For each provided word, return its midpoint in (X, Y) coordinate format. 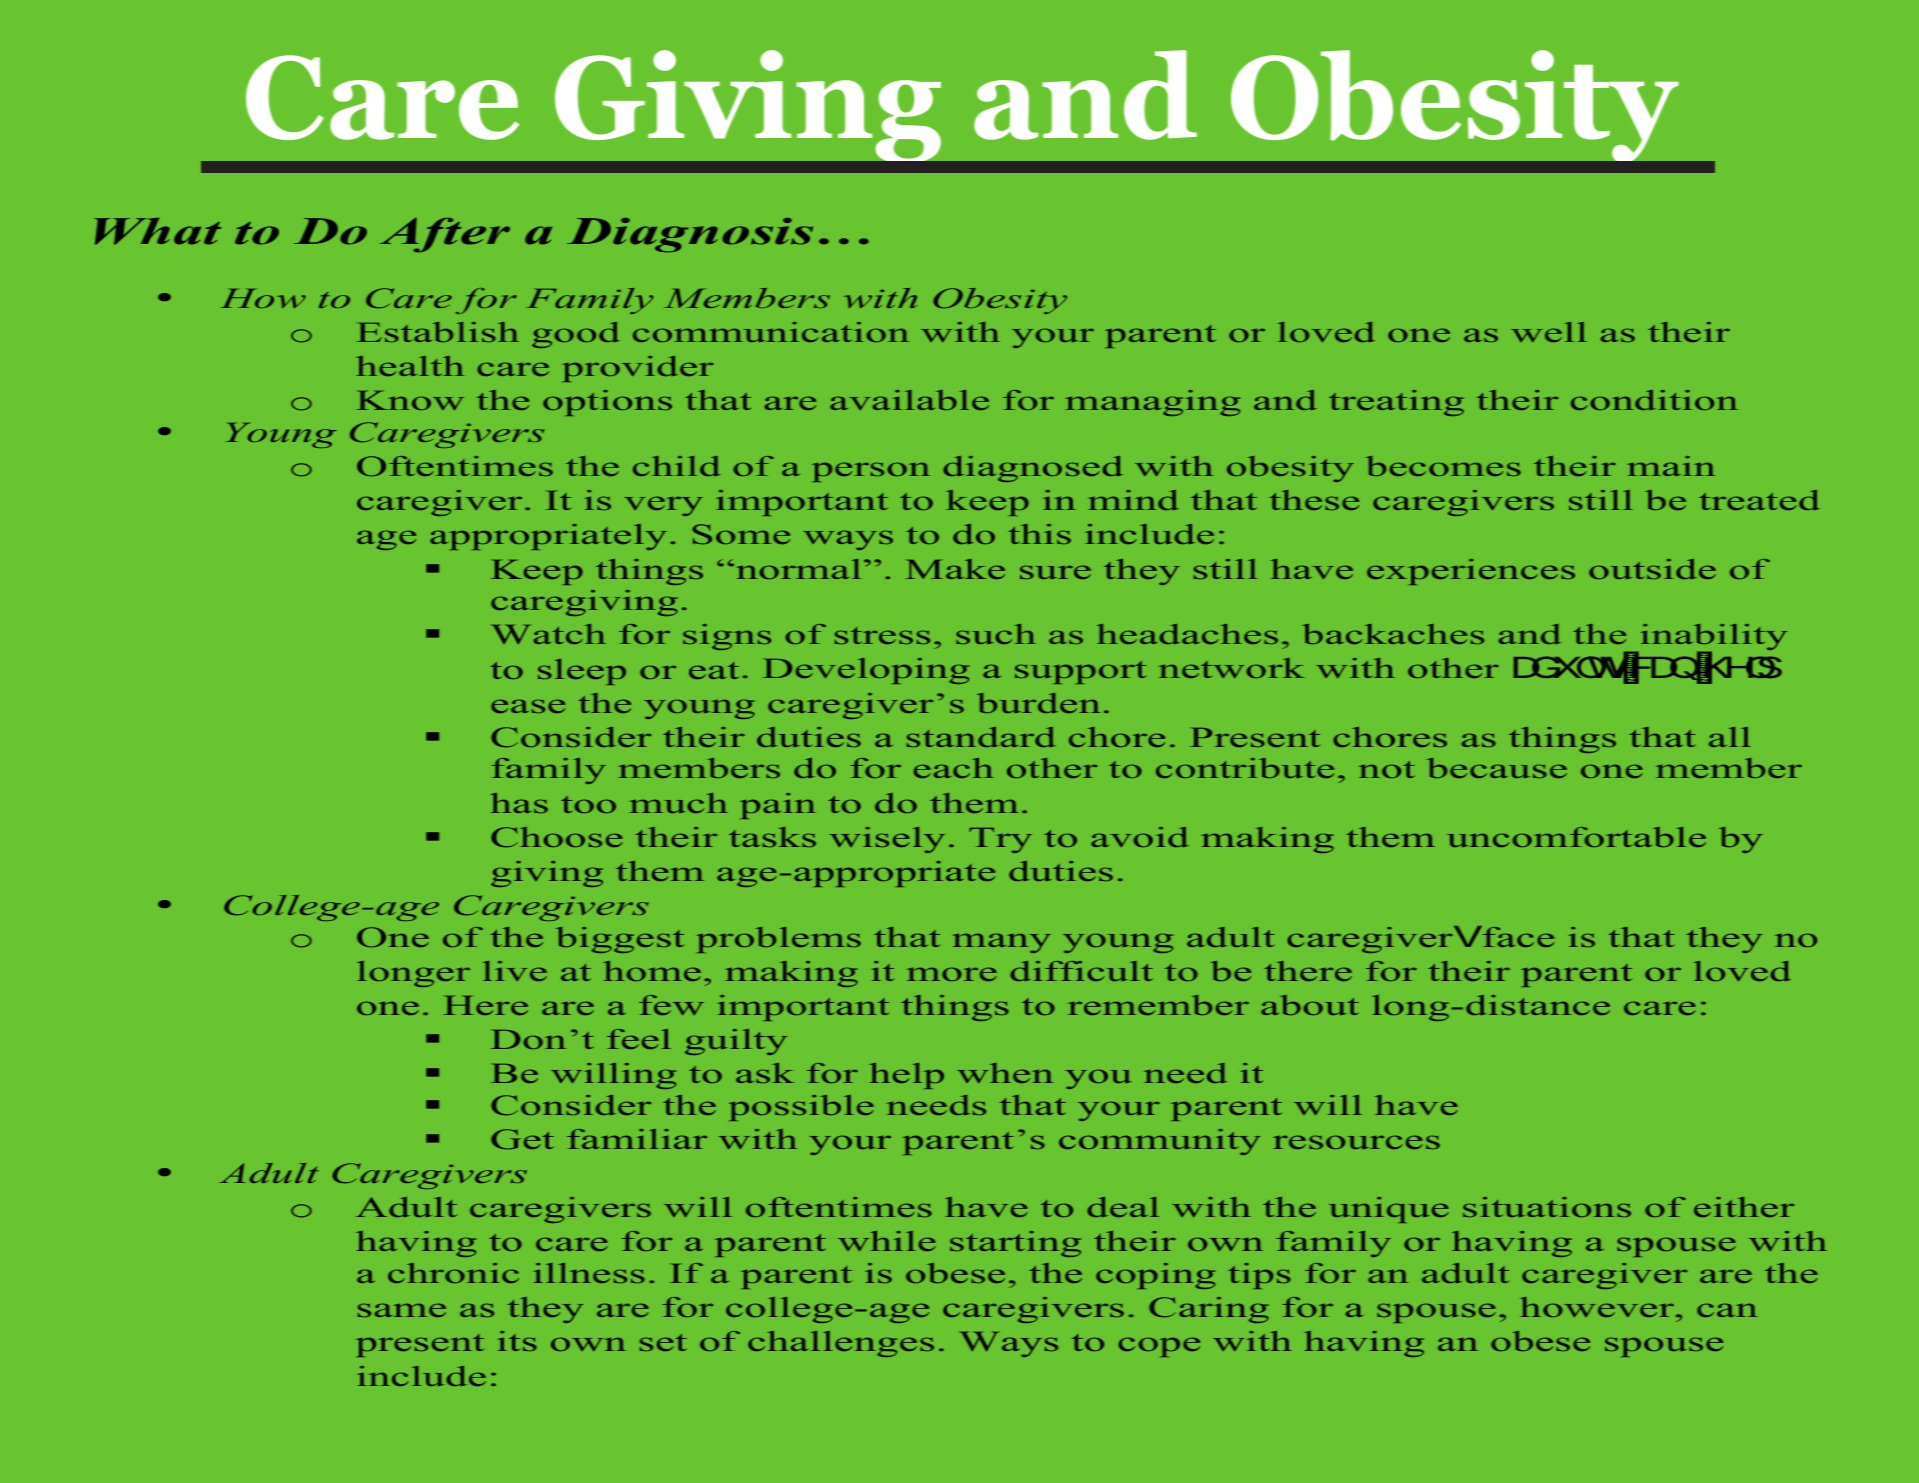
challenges (841, 1344)
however (1597, 1307)
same (402, 1310)
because (1497, 768)
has (519, 803)
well (1549, 332)
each (954, 768)
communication (771, 332)
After (445, 235)
